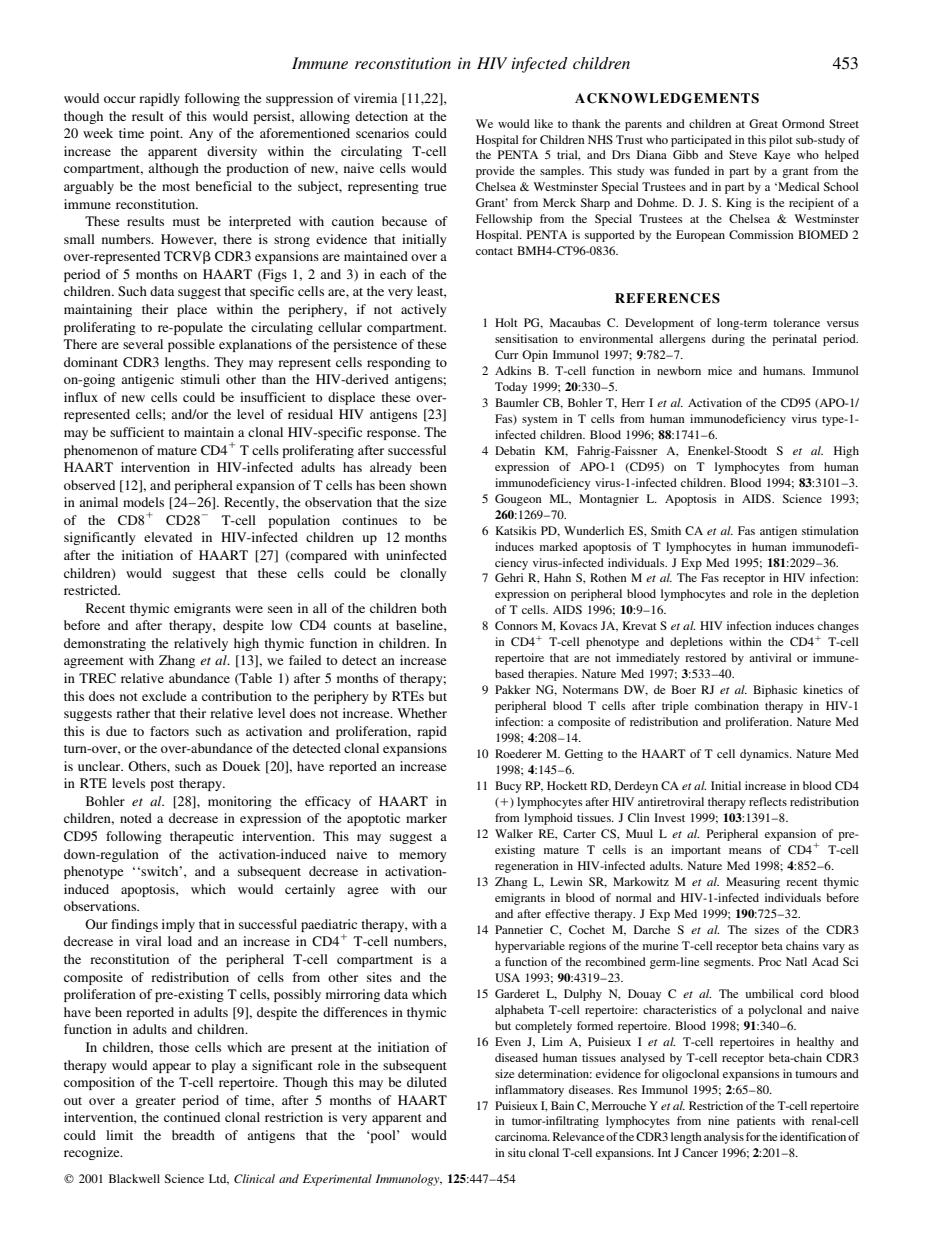 This screenshot has height=1252, width=952. What do you see at coordinates (753, 883) in the screenshot?
I see `Measuring` at bounding box center [753, 883].
